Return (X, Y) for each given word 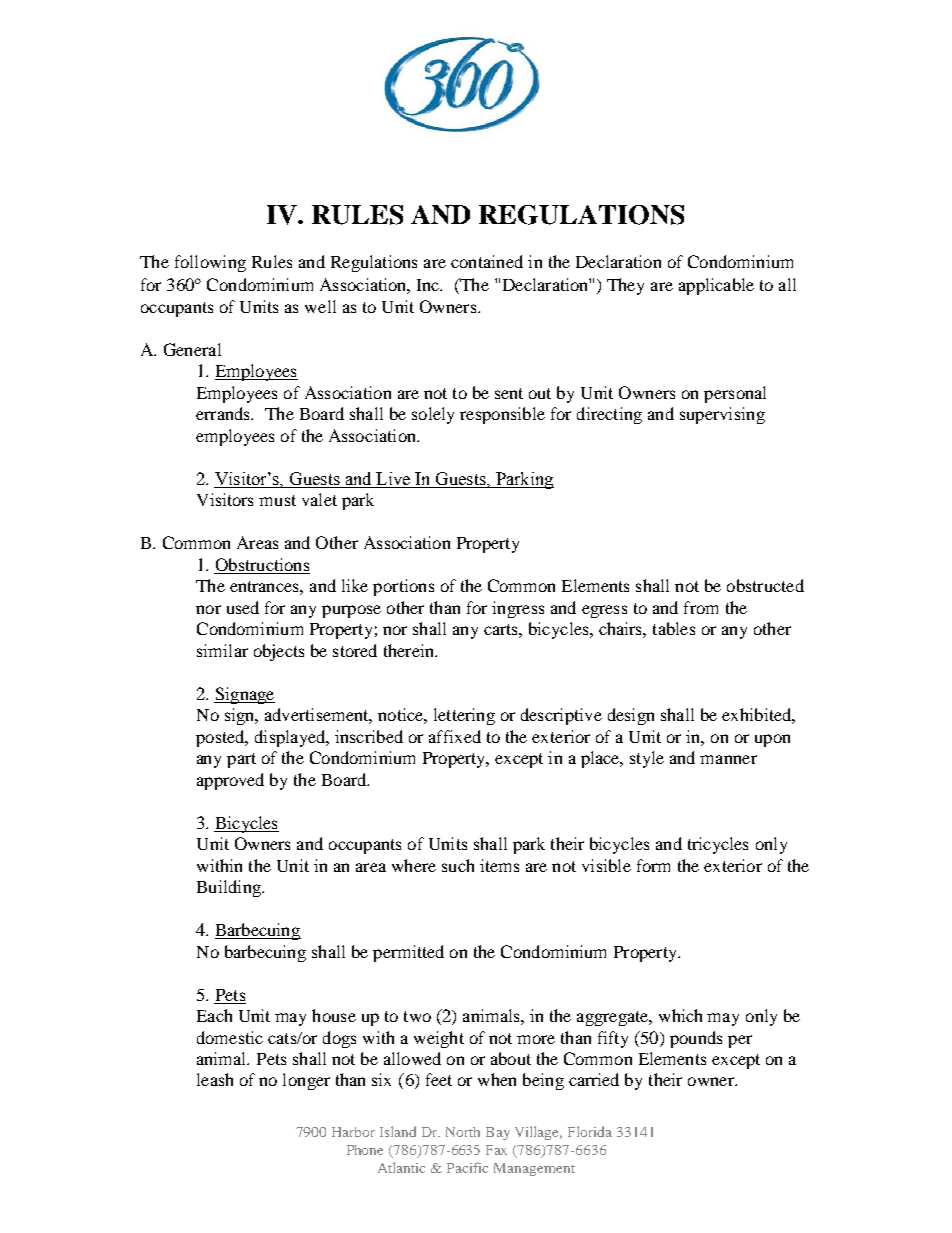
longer (306, 1081)
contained (487, 261)
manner (728, 759)
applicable (716, 286)
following (210, 263)
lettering (464, 716)
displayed (291, 738)
